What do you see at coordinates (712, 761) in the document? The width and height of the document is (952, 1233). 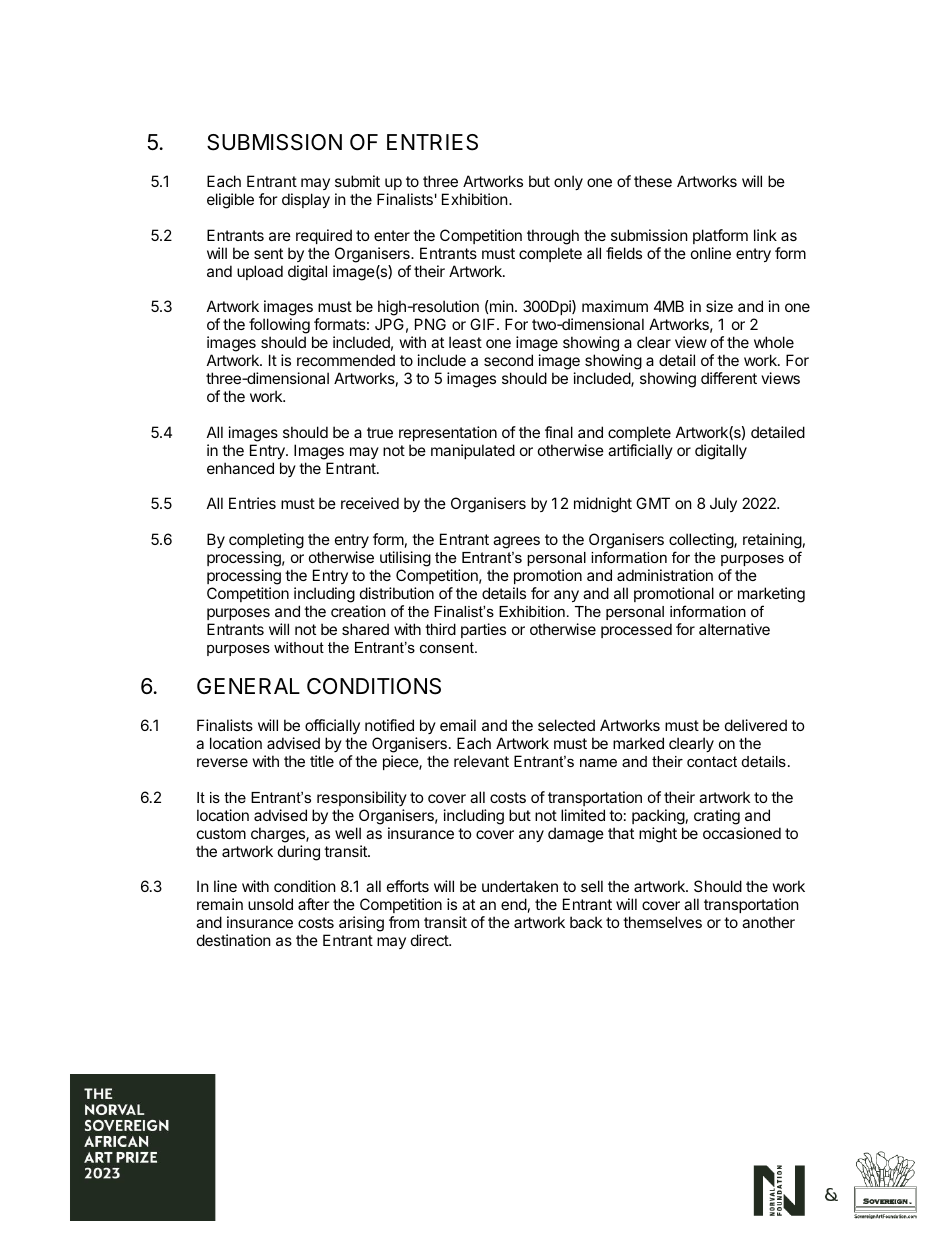 I see `contact` at bounding box center [712, 761].
